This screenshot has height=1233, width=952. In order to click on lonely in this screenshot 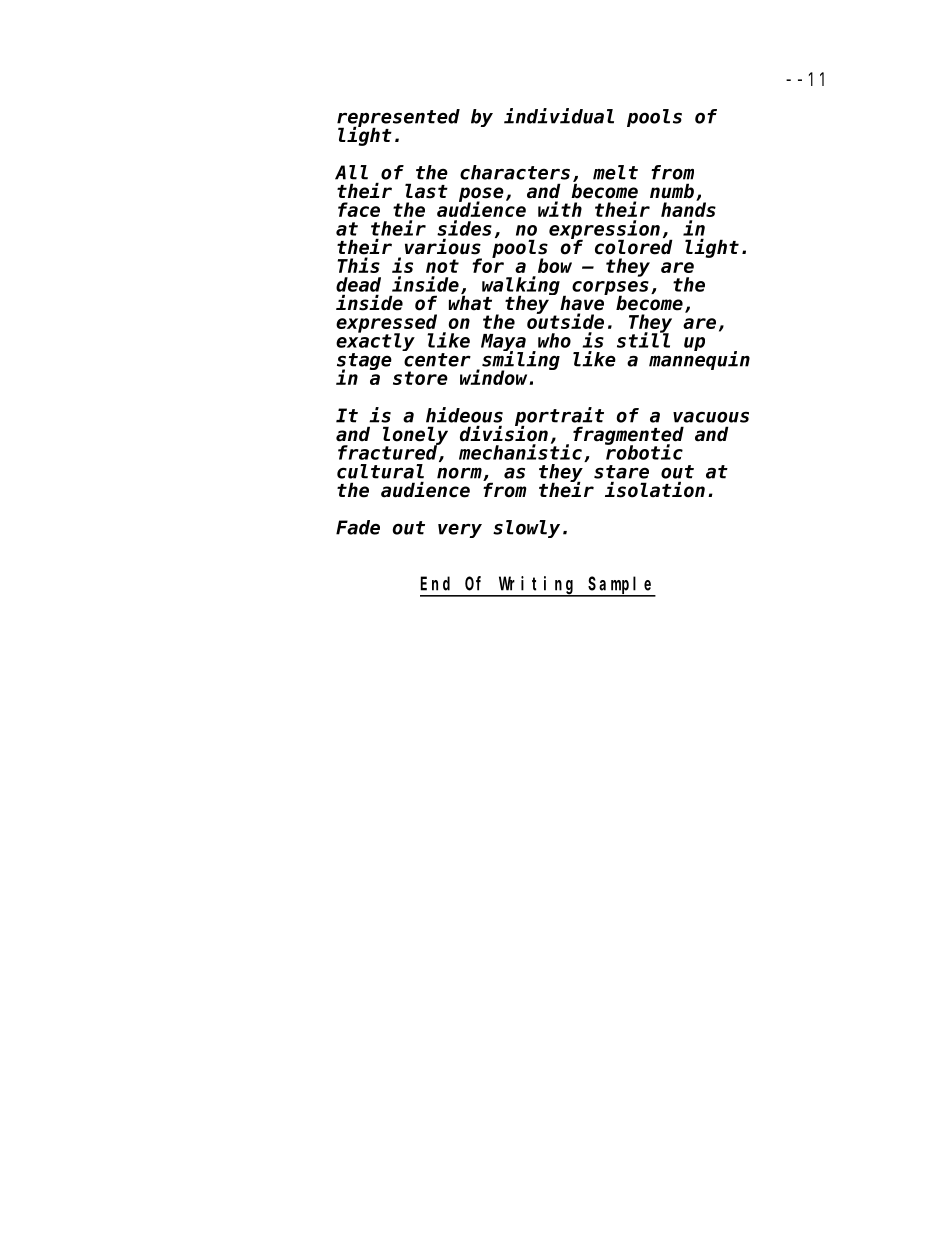, I will do `click(415, 436)`.
